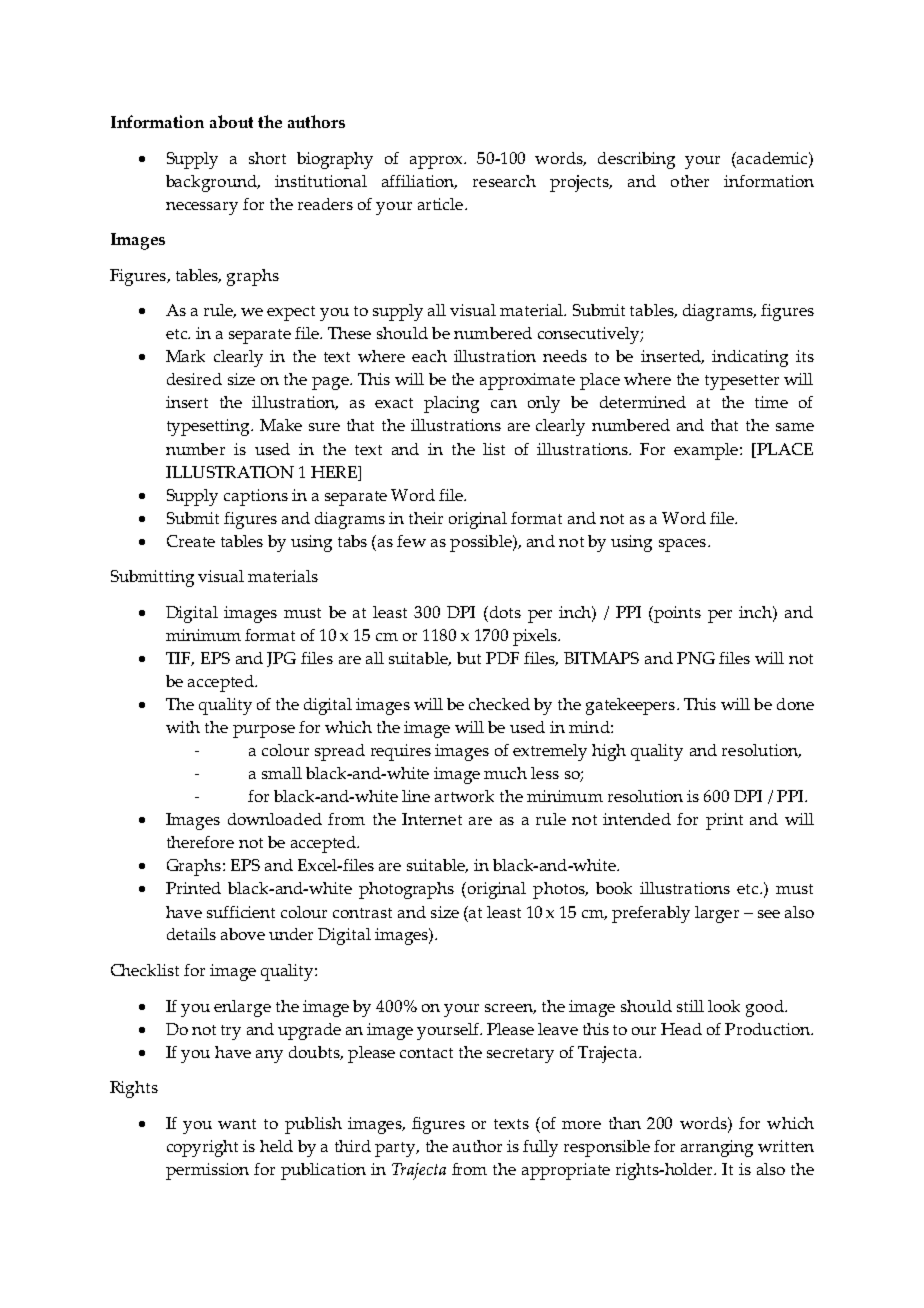 The image size is (924, 1308). Describe the element at coordinates (276, 1146) in the page. I see `held` at that location.
